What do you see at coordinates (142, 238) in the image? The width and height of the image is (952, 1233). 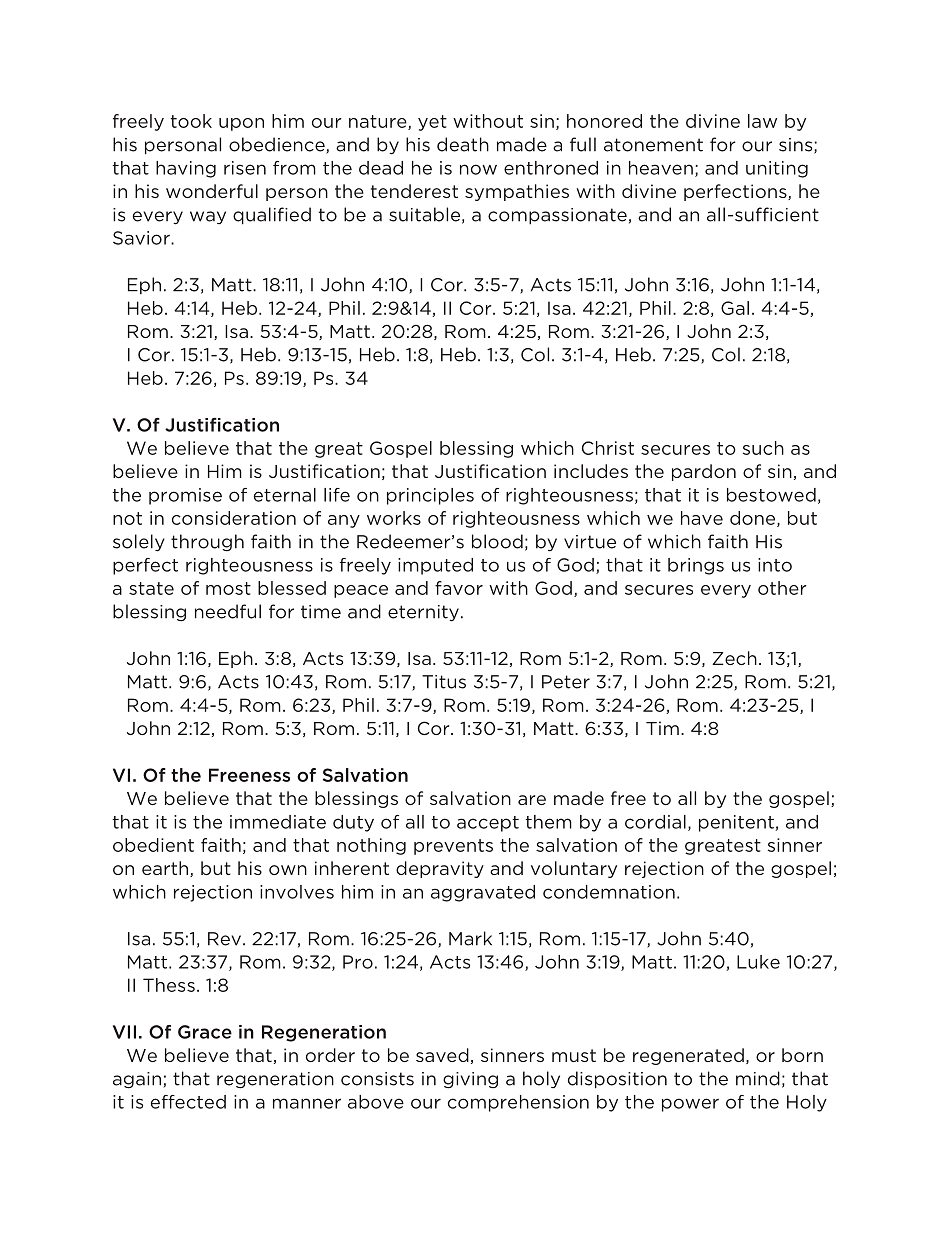 I see `Savior` at bounding box center [142, 238].
